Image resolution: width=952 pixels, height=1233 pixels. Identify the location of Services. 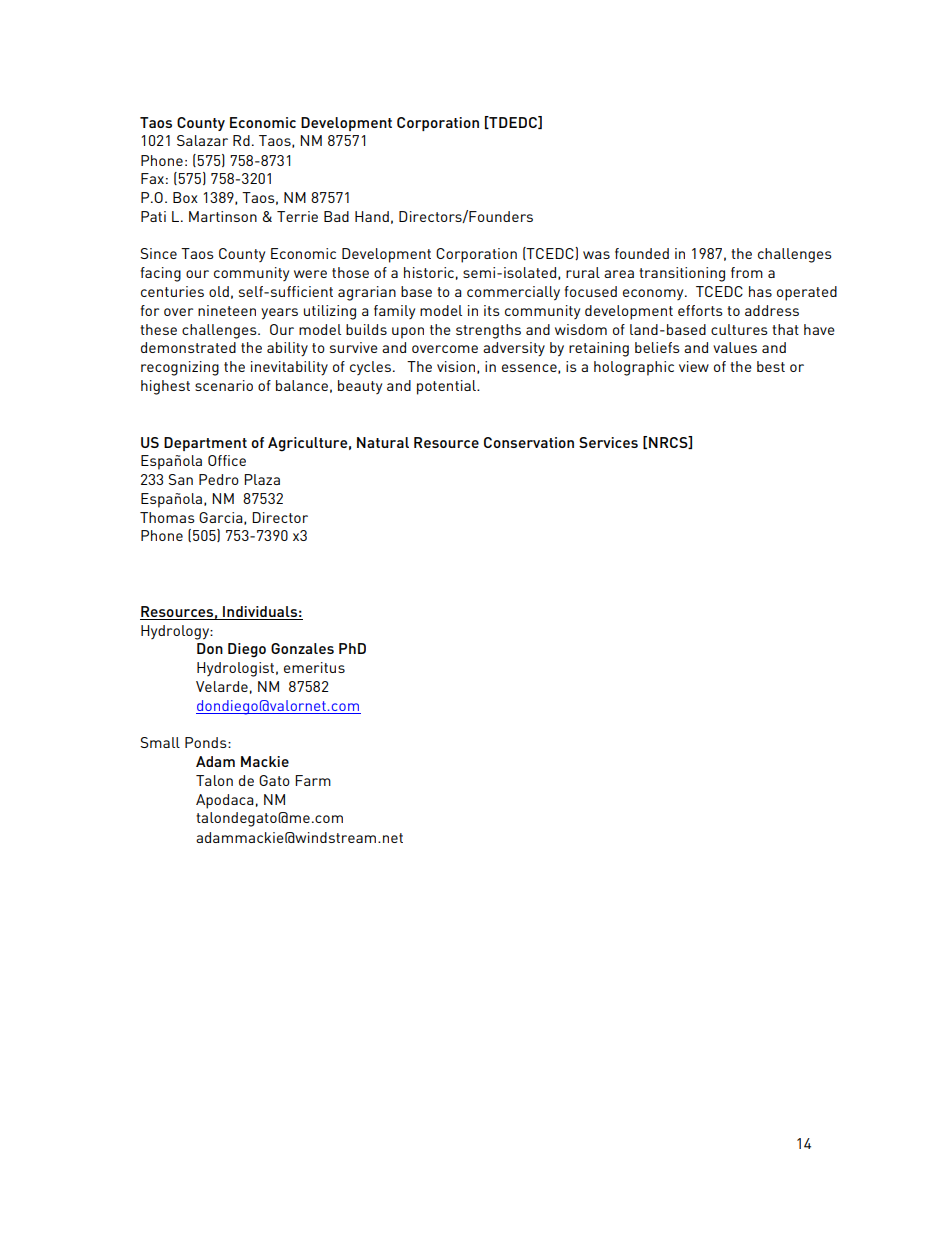
(608, 442).
